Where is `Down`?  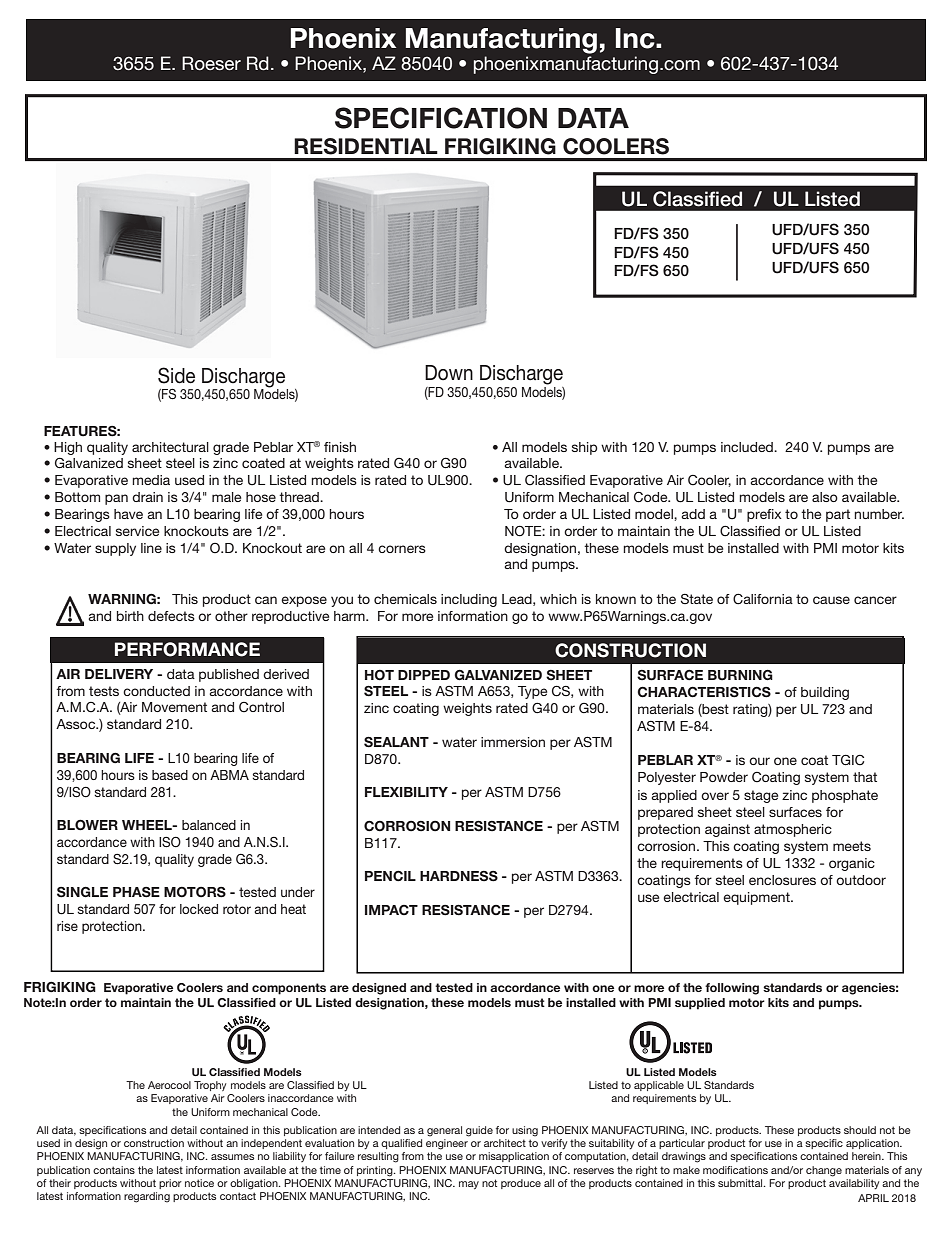
Down is located at coordinates (449, 373).
